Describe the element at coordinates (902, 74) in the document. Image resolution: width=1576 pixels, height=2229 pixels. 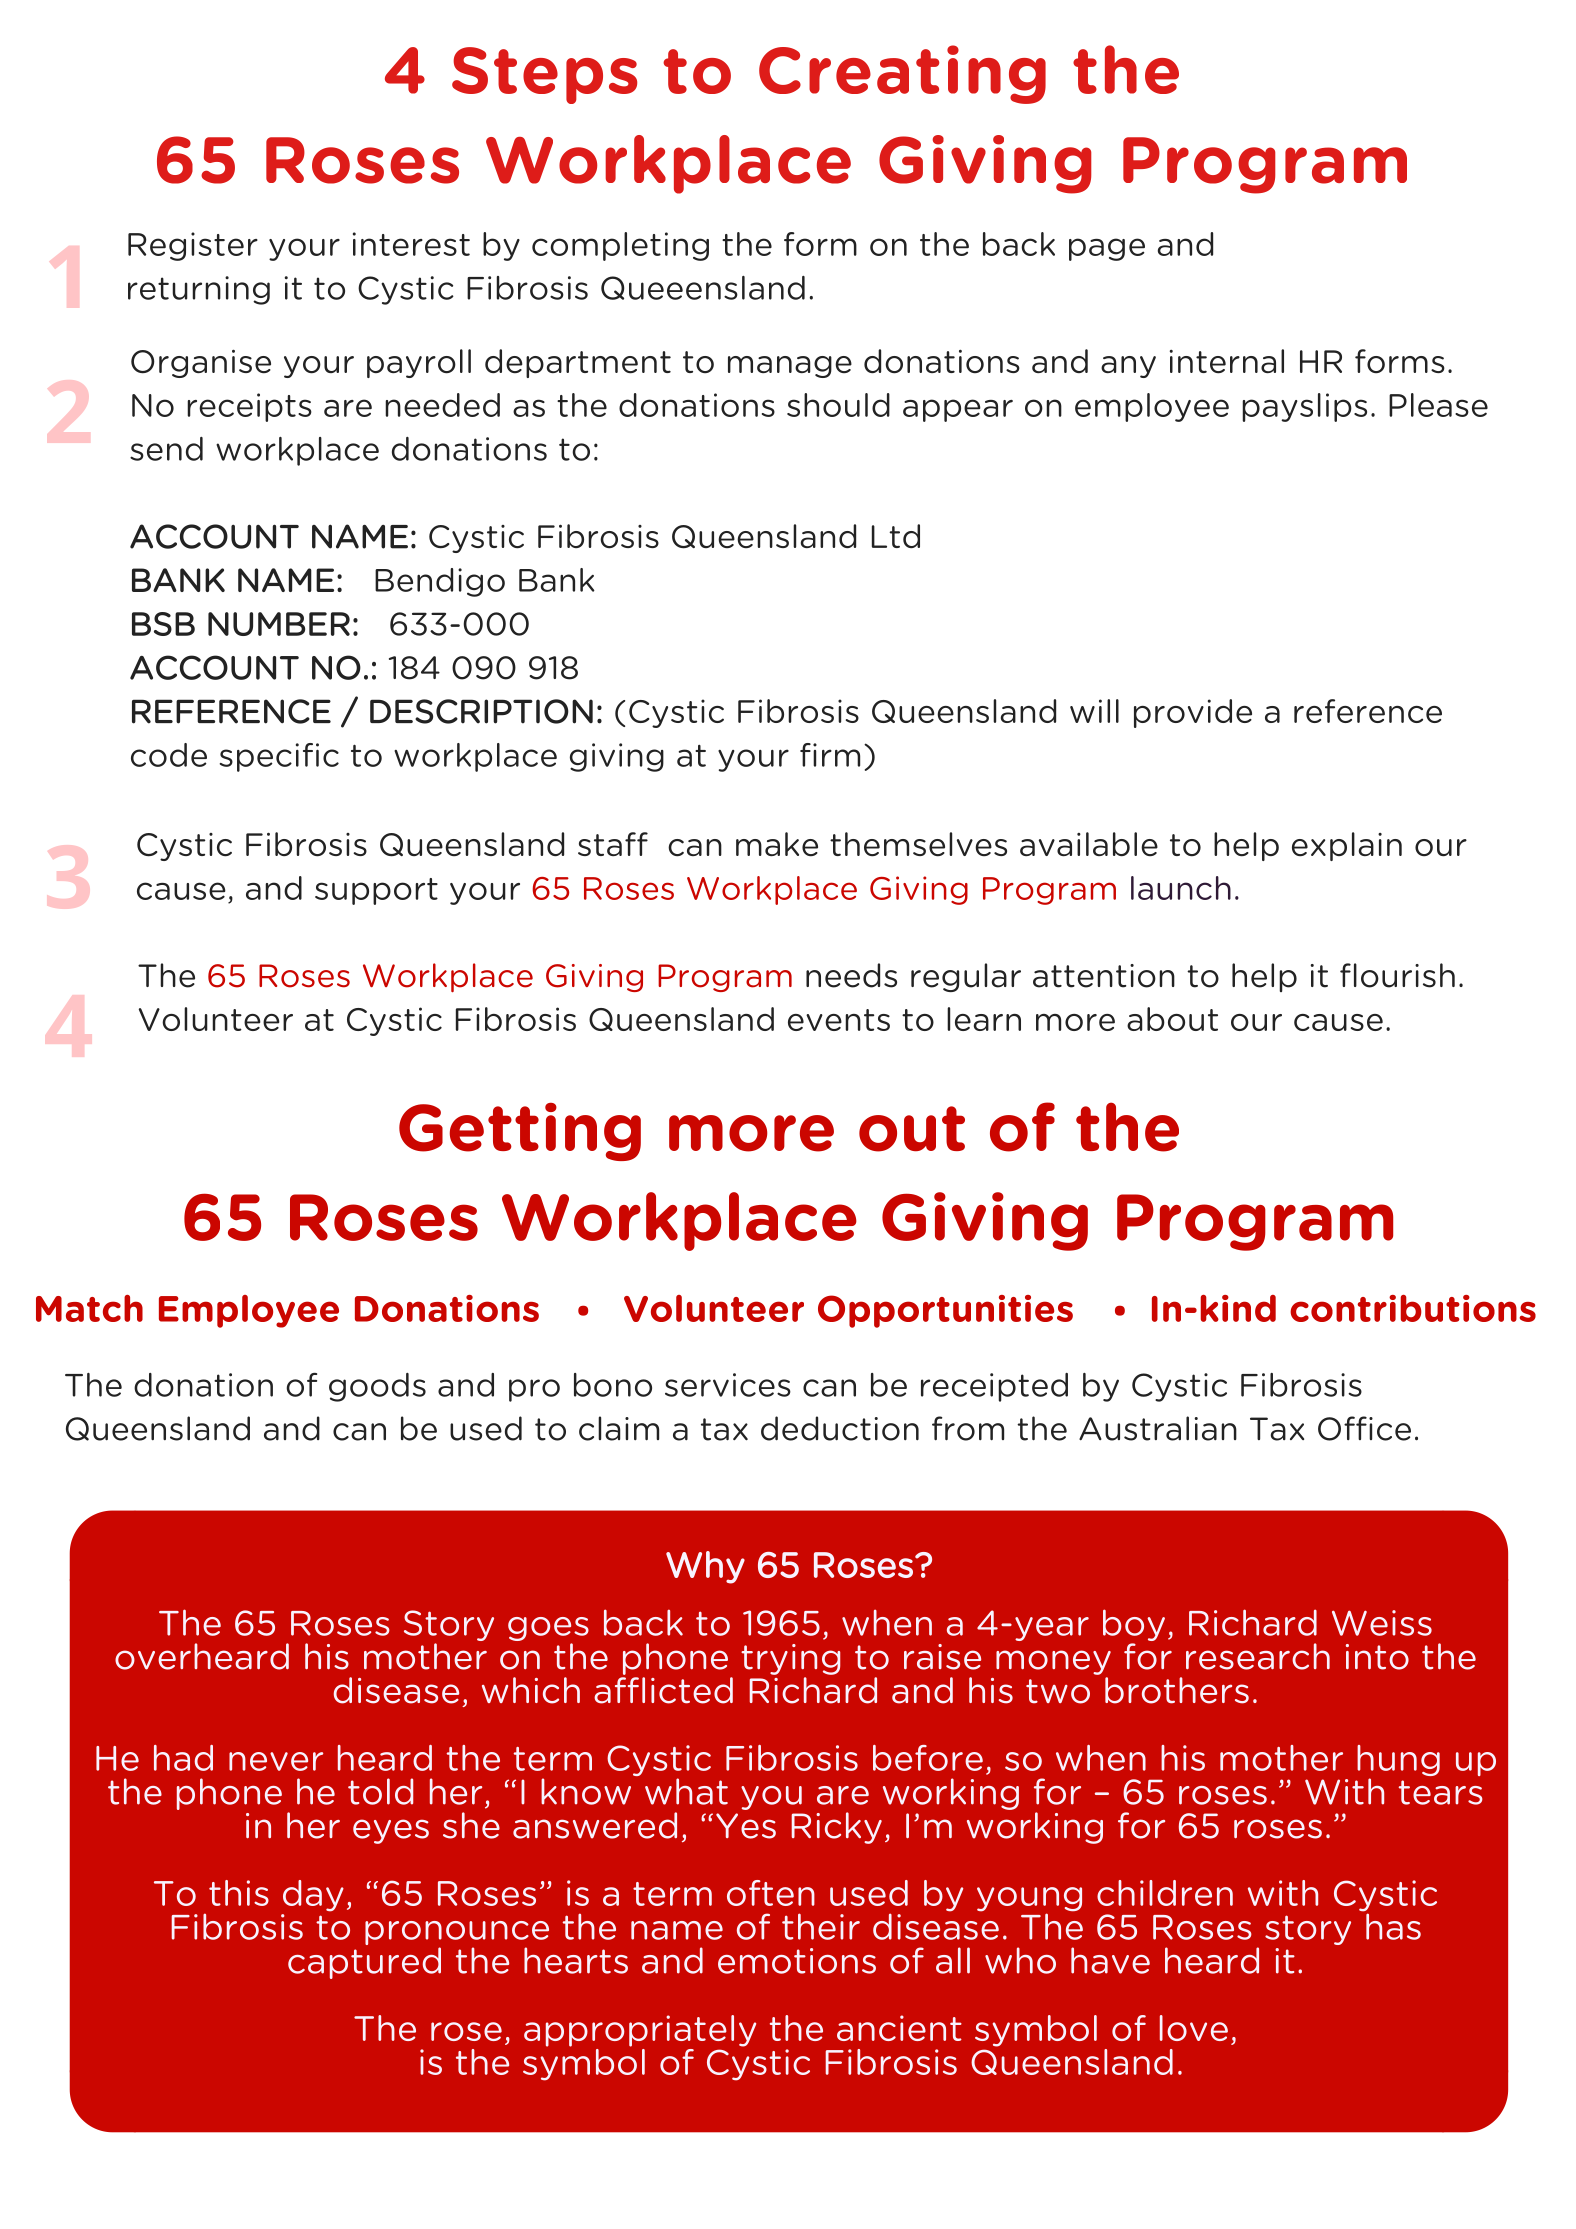
I see `Creating` at that location.
